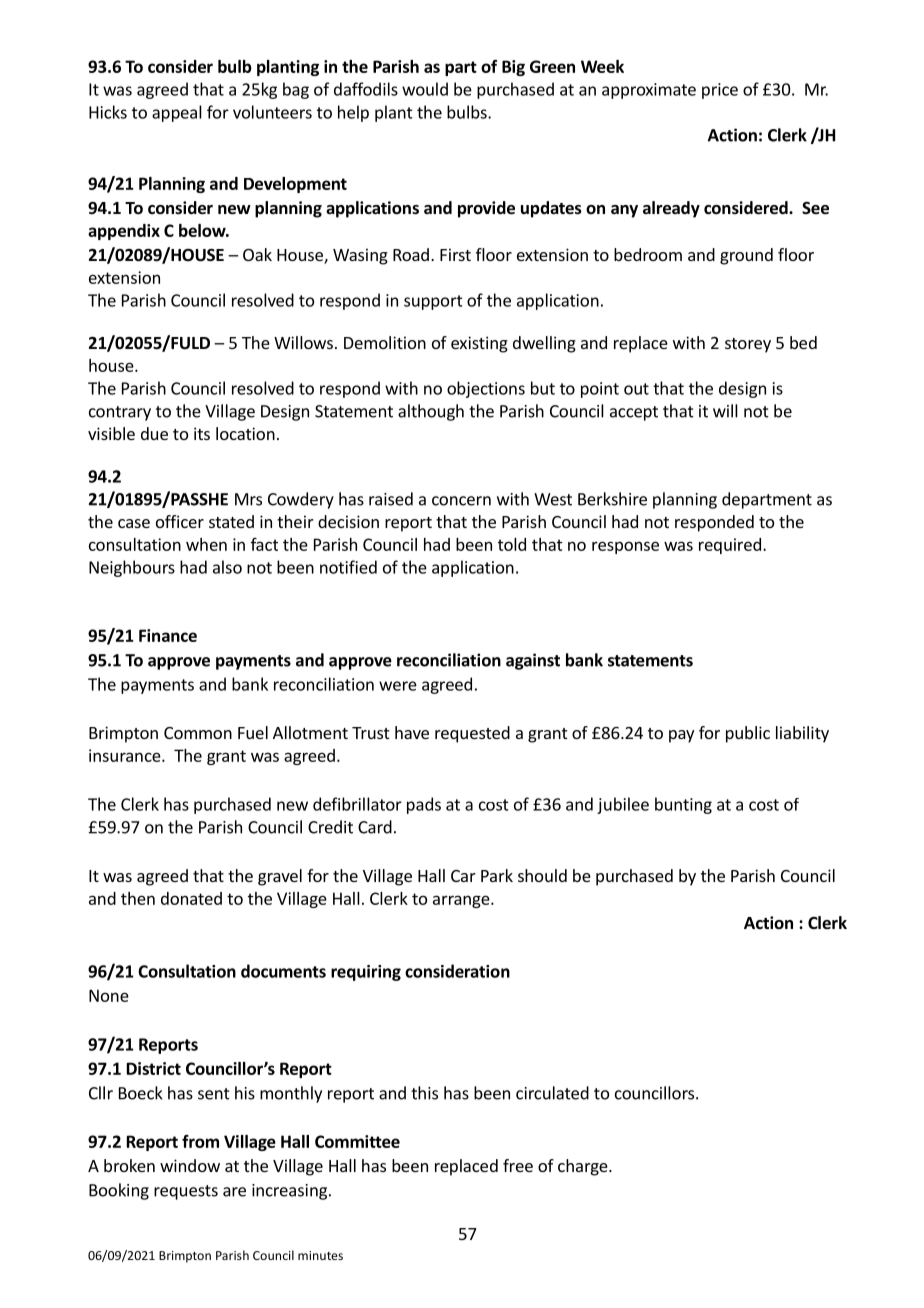 The height and width of the page is (1308, 924). Describe the element at coordinates (109, 995) in the page. I see `None` at that location.
